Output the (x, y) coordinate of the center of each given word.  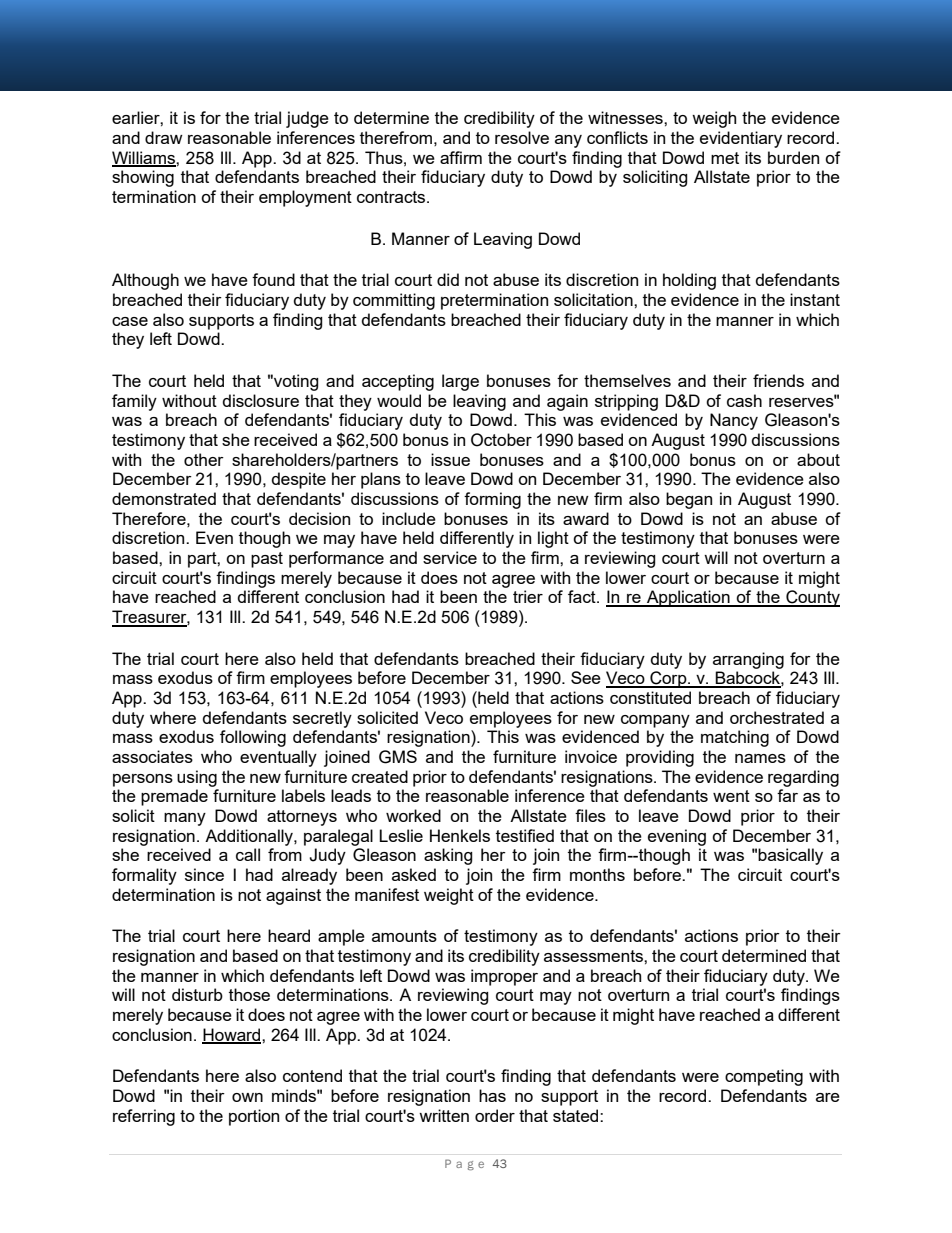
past (267, 560)
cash (744, 400)
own (247, 1097)
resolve (522, 137)
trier (528, 596)
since (204, 874)
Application (688, 598)
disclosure (261, 400)
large (460, 382)
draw (164, 137)
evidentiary (741, 139)
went (731, 796)
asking (448, 856)
